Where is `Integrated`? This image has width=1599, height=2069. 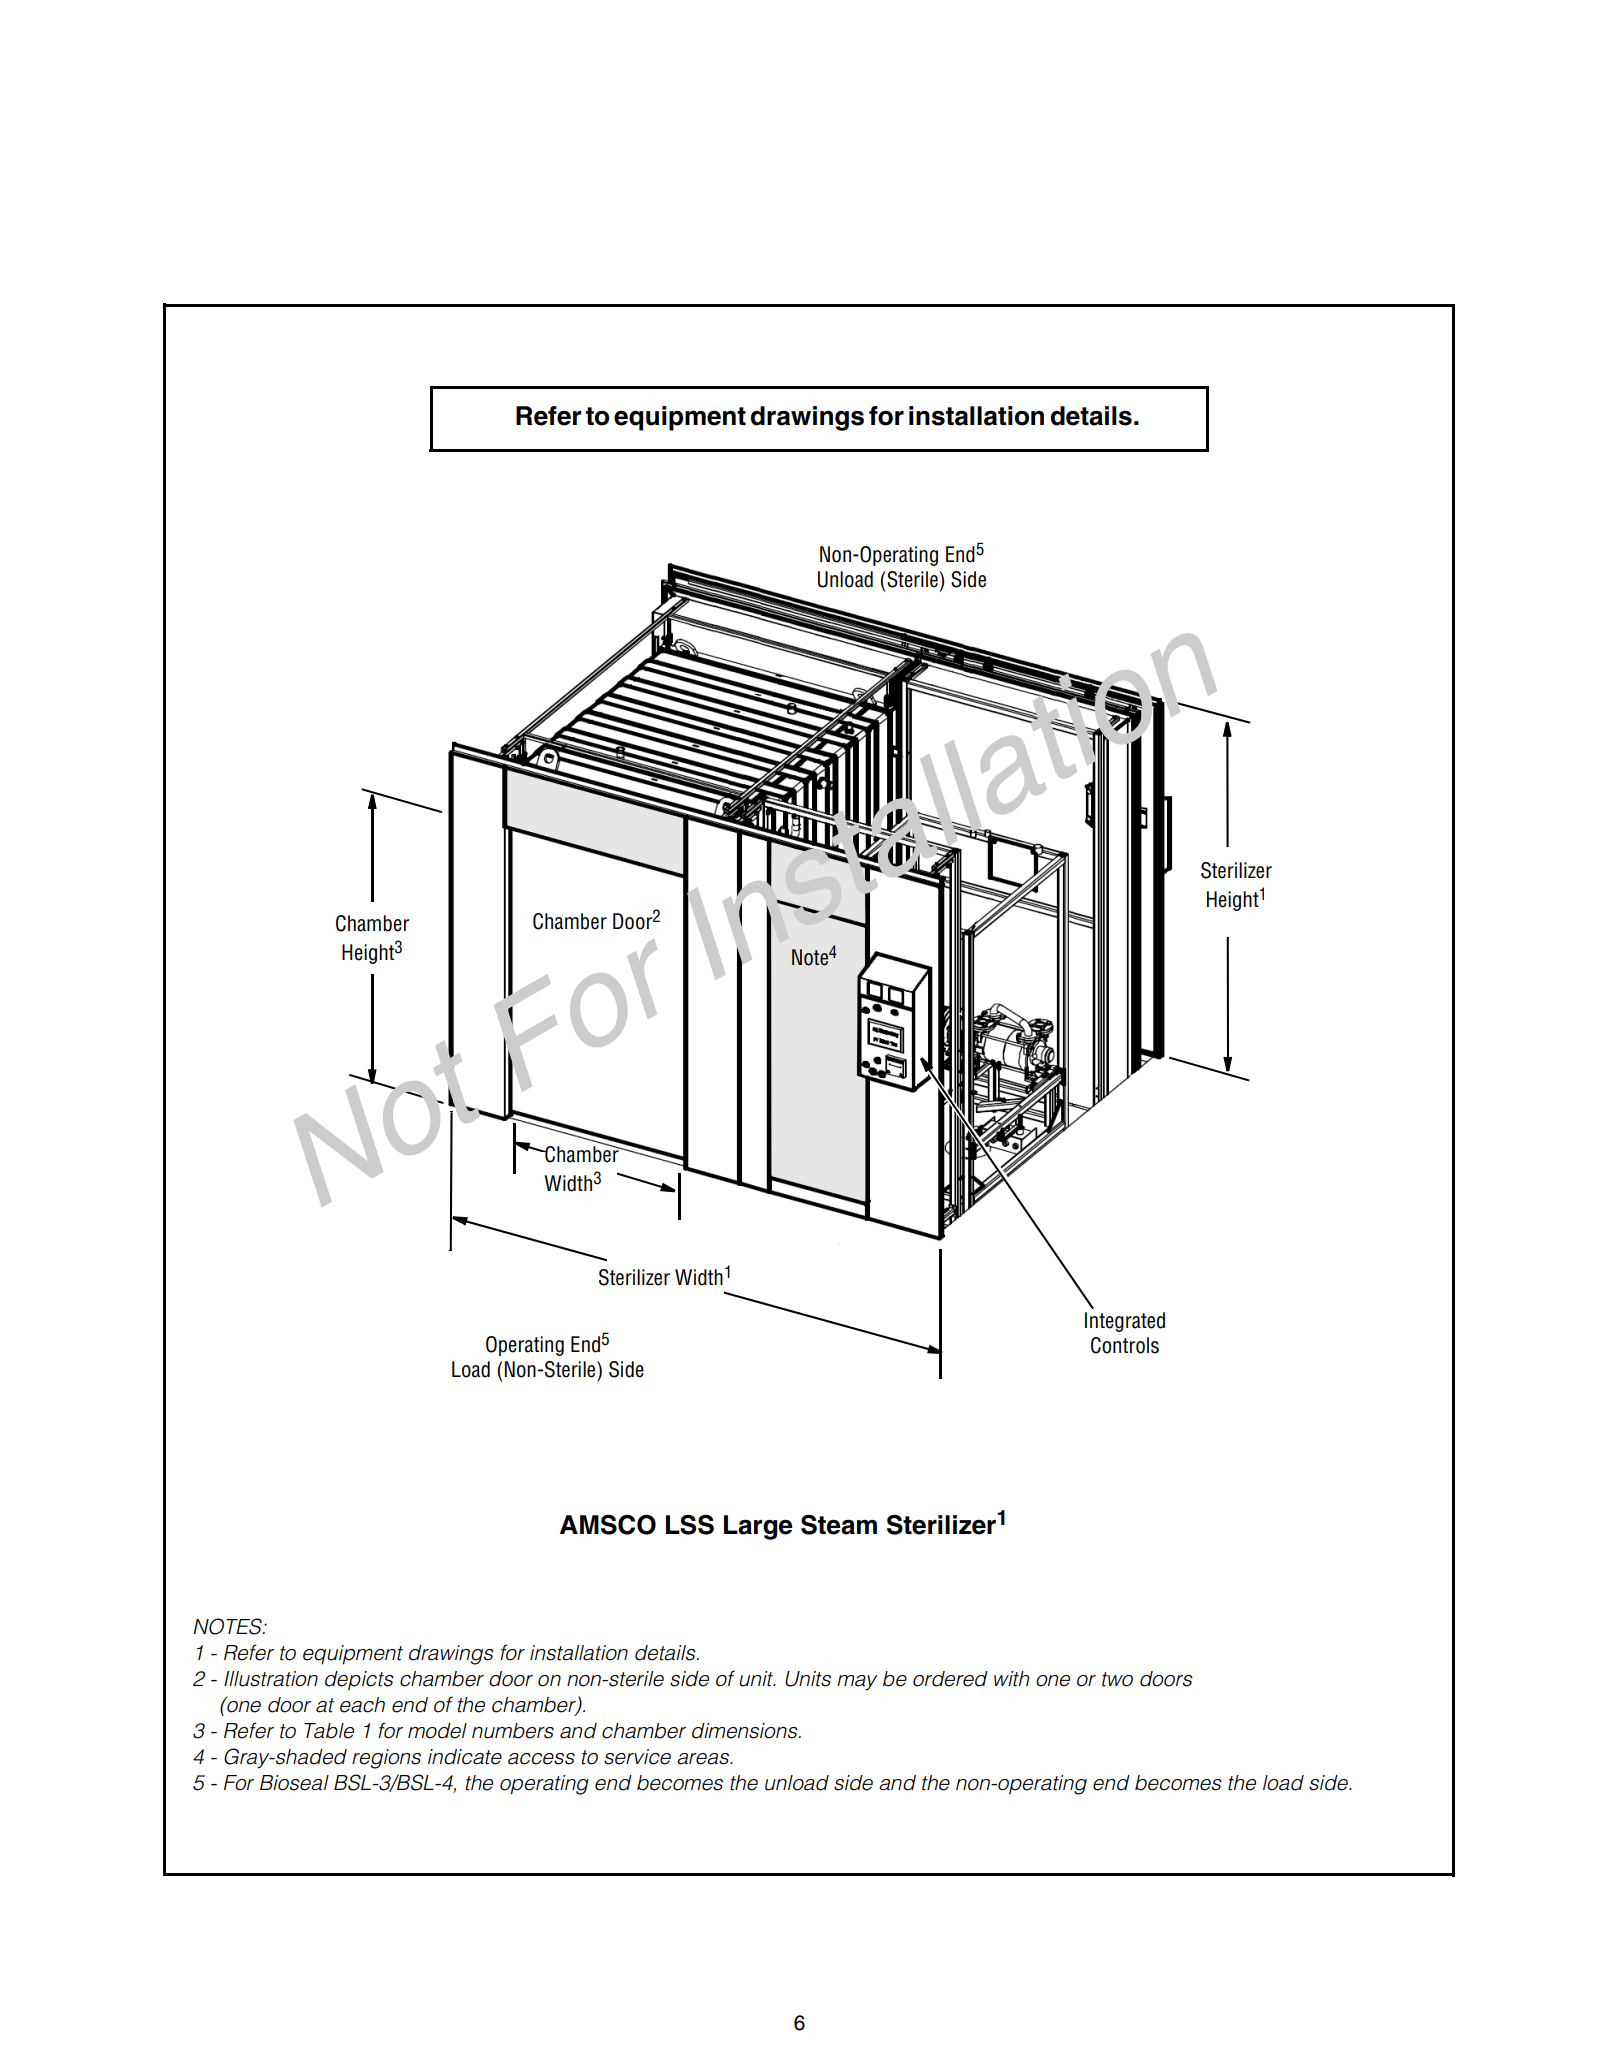 Integrated is located at coordinates (1125, 1322).
